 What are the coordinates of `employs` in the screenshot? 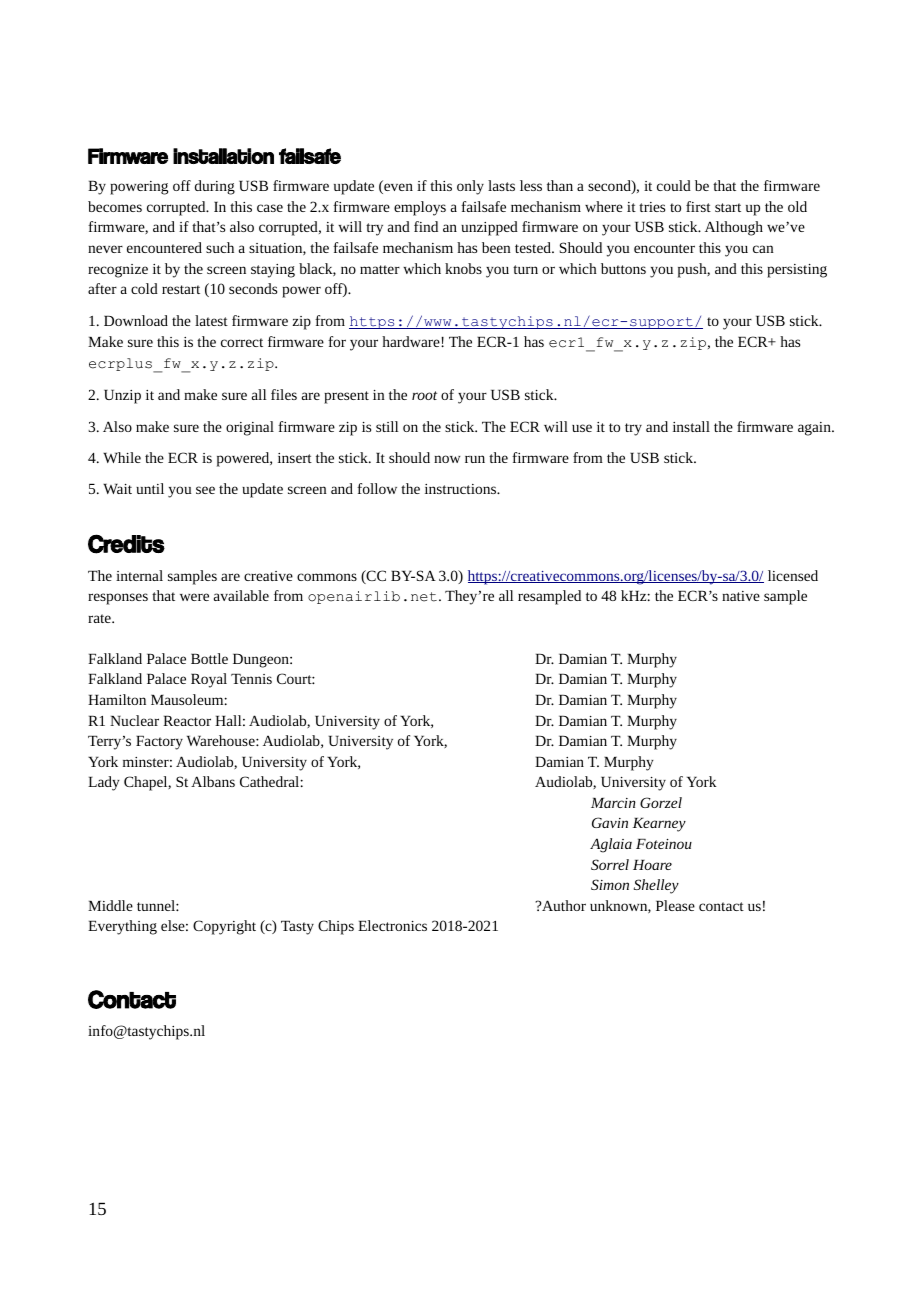 It's located at (420, 208).
